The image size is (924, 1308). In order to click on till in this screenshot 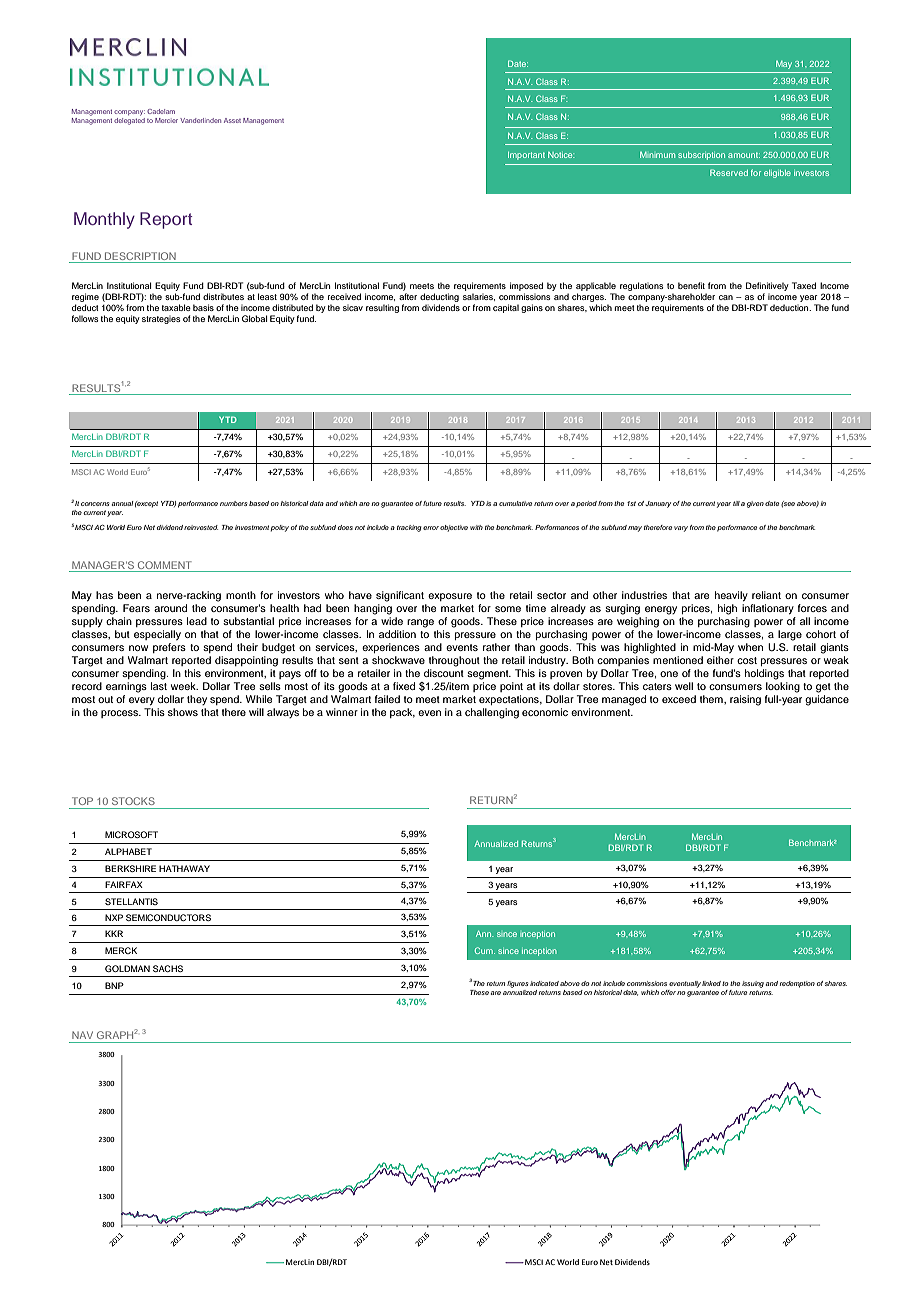, I will do `click(736, 503)`.
